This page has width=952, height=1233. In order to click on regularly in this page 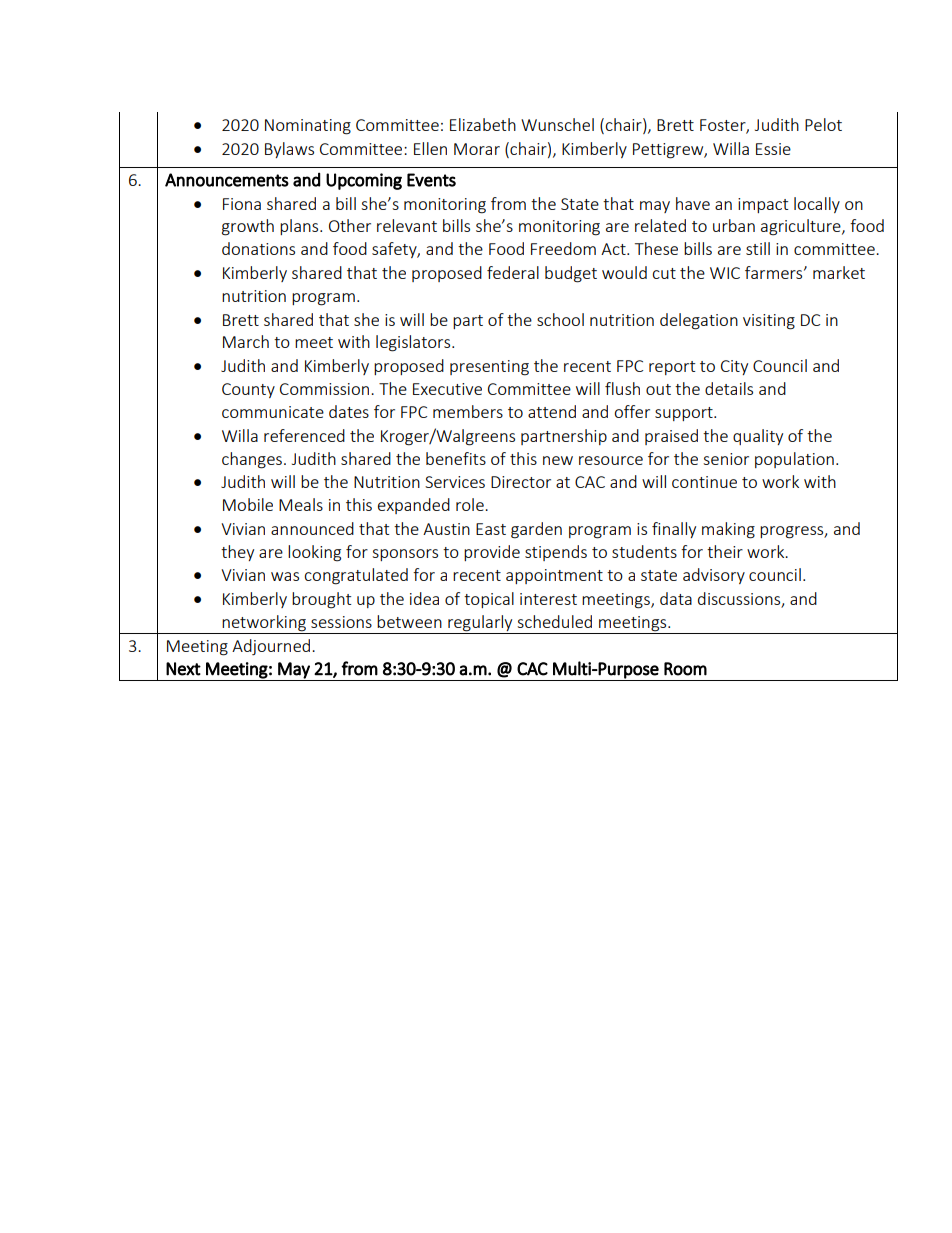, I will do `click(480, 624)`.
